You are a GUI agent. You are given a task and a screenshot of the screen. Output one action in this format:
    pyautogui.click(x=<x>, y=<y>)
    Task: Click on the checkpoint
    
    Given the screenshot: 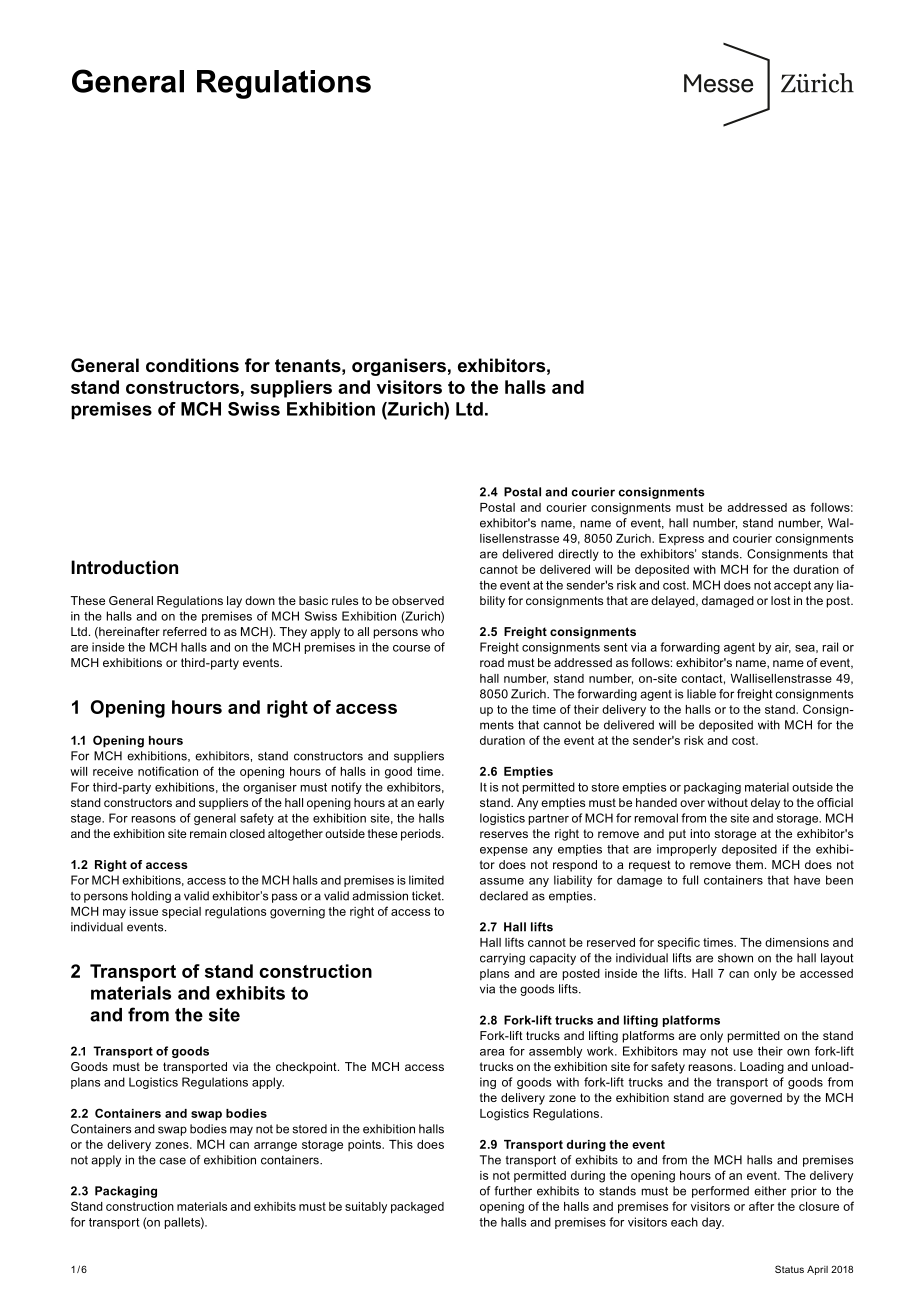 What is the action you would take?
    pyautogui.click(x=307, y=1068)
